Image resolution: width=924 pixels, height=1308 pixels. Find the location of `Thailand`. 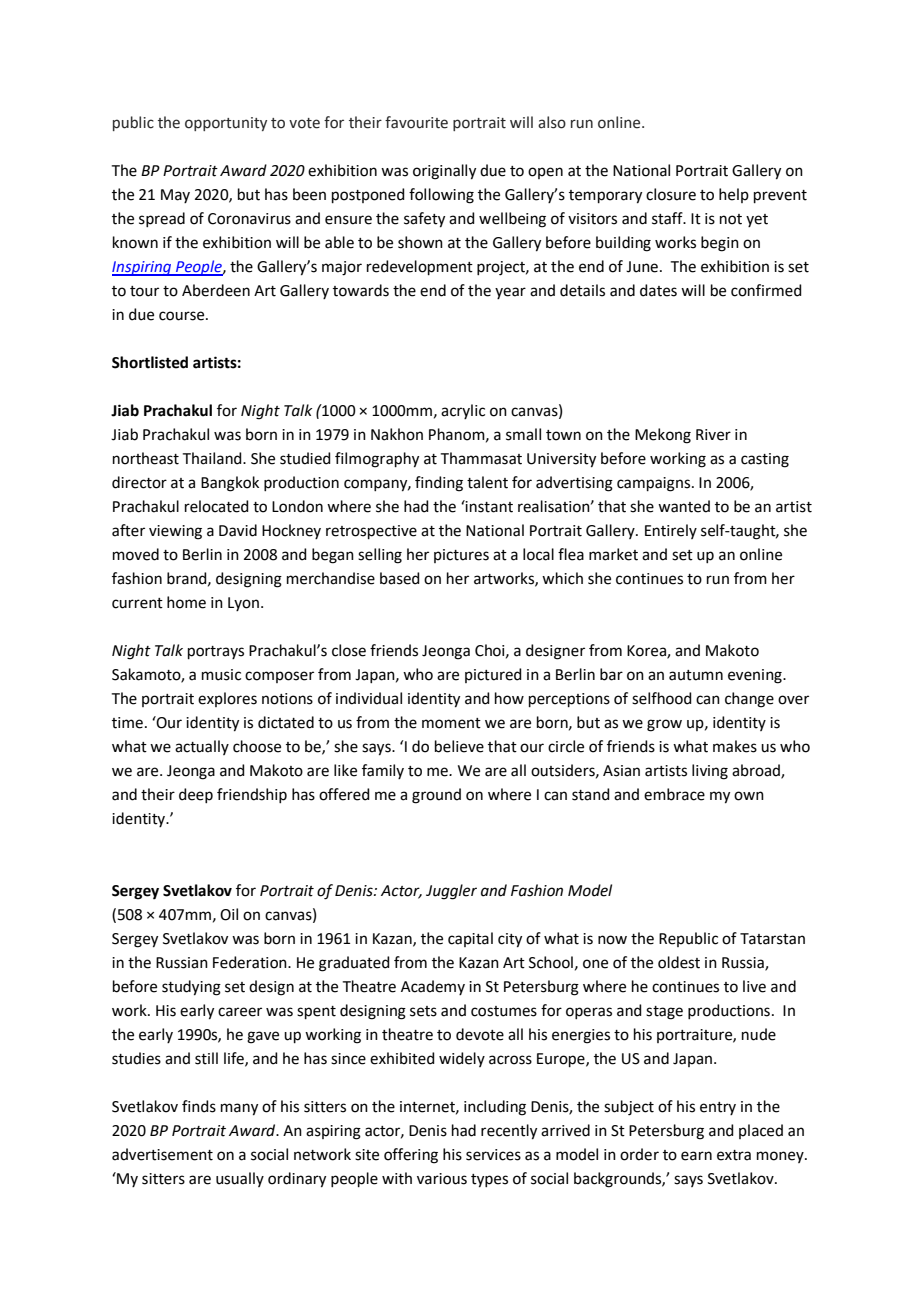

Thailand is located at coordinates (213, 458).
